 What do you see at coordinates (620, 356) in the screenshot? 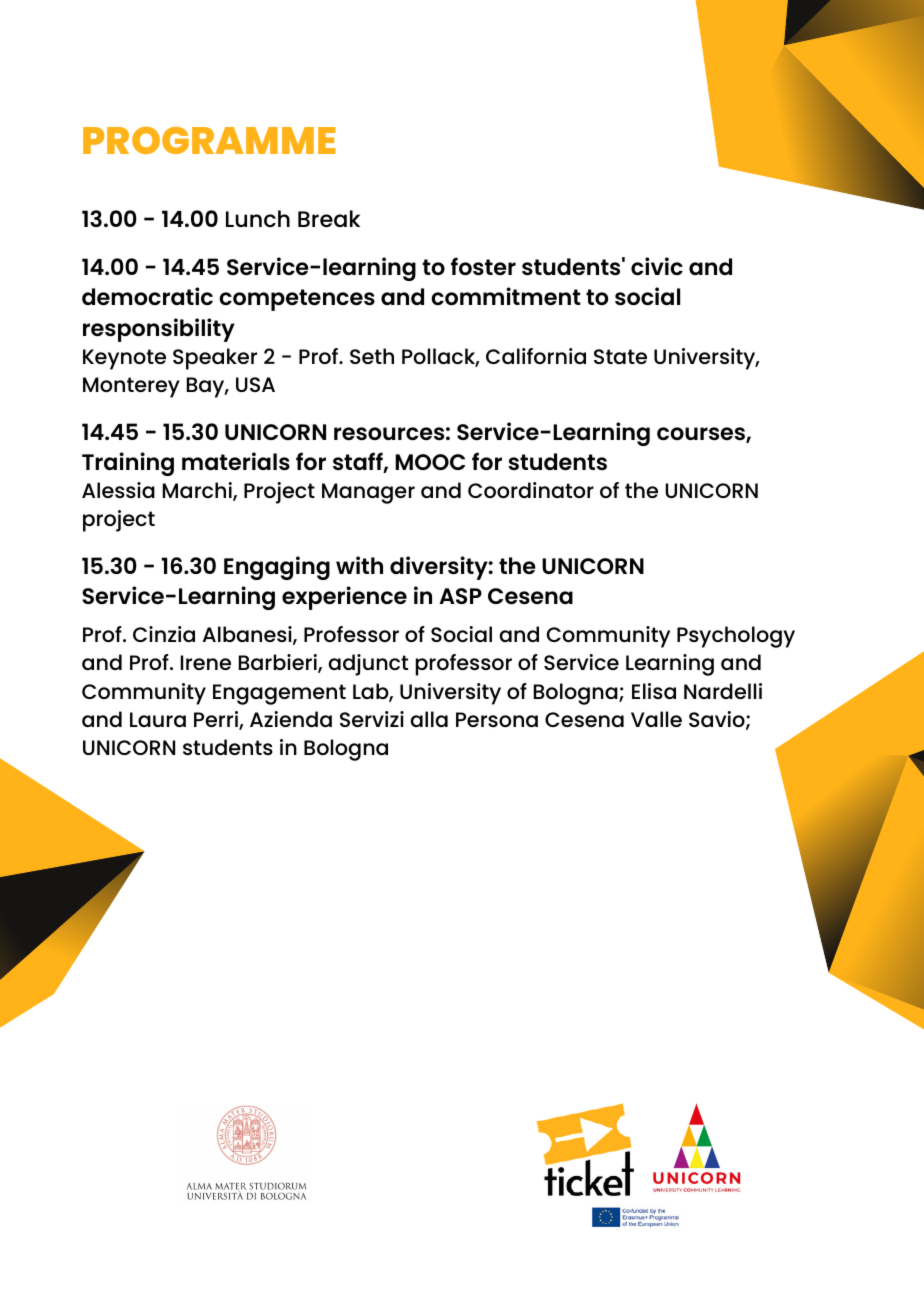
I see `State` at bounding box center [620, 356].
